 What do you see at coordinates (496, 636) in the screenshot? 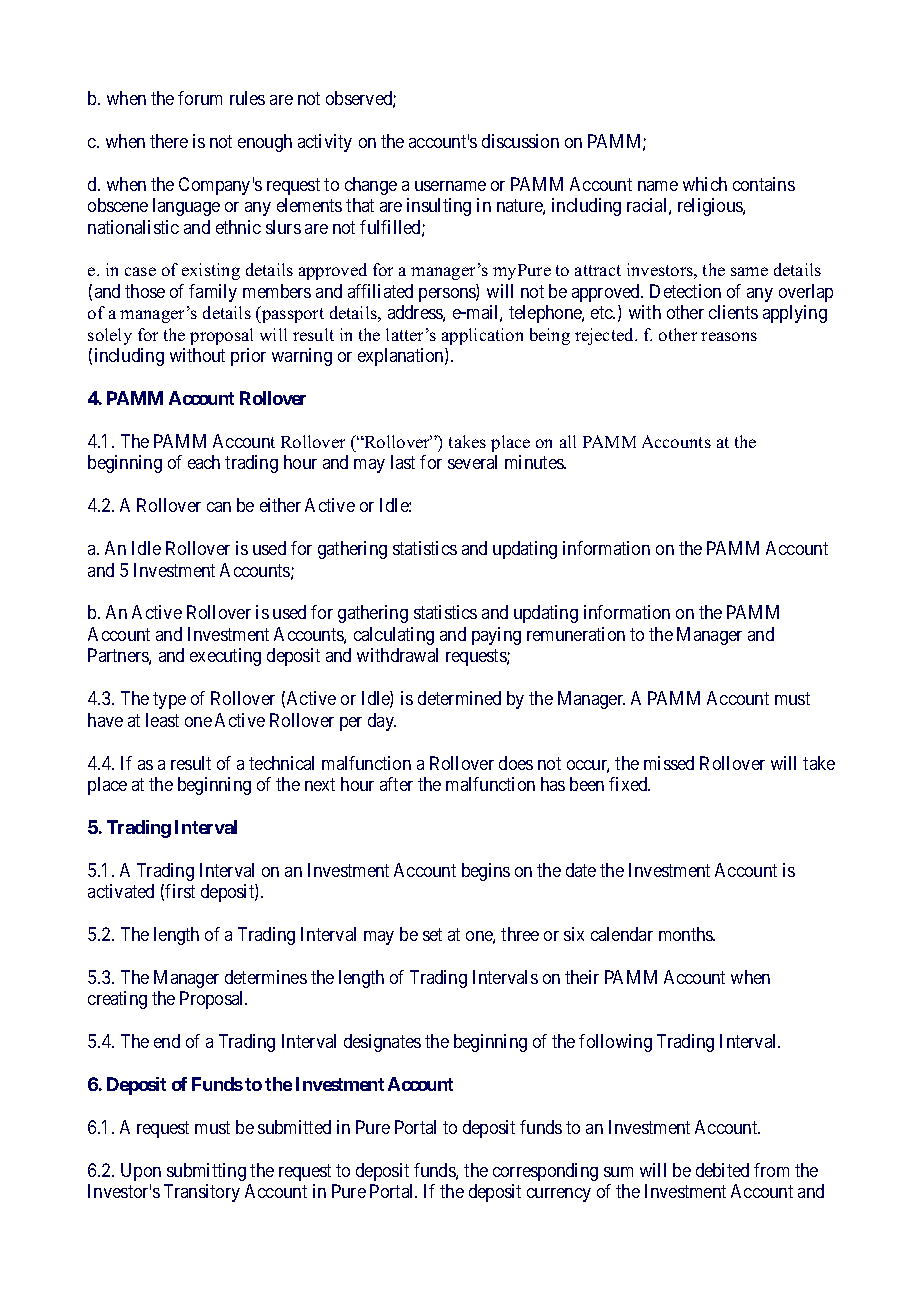
I see `paying` at bounding box center [496, 636].
